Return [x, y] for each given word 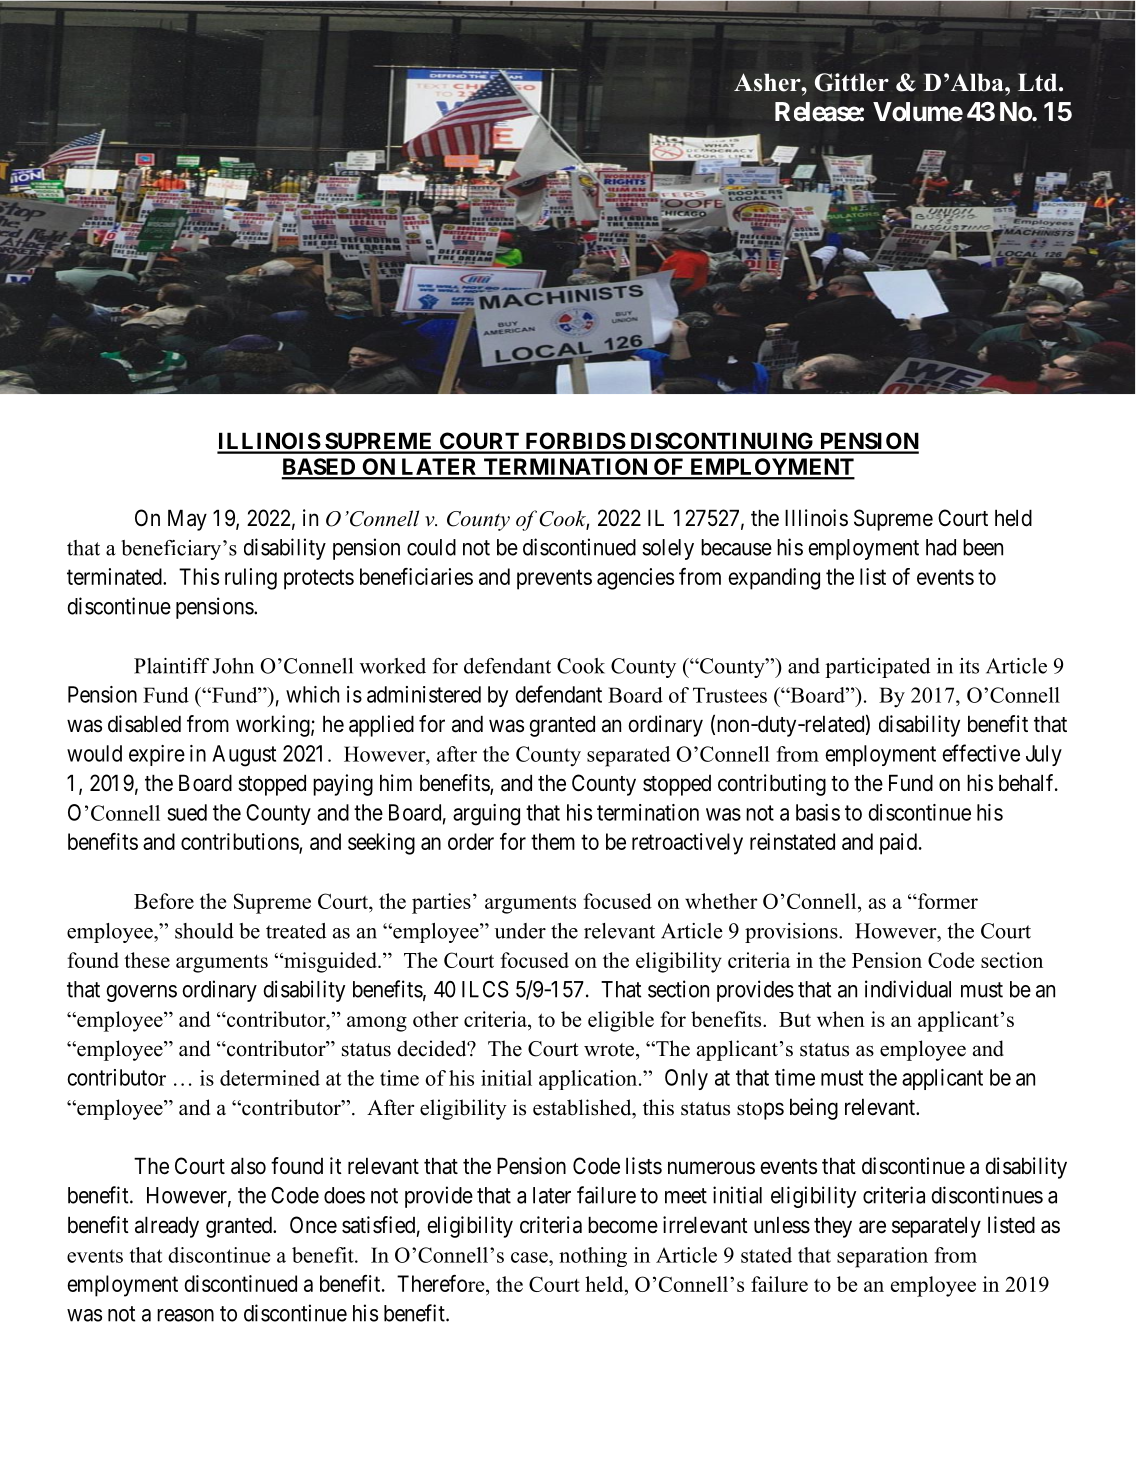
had [941, 547]
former [947, 901]
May [187, 520]
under [520, 931]
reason [185, 1315]
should [204, 931]
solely [668, 549]
